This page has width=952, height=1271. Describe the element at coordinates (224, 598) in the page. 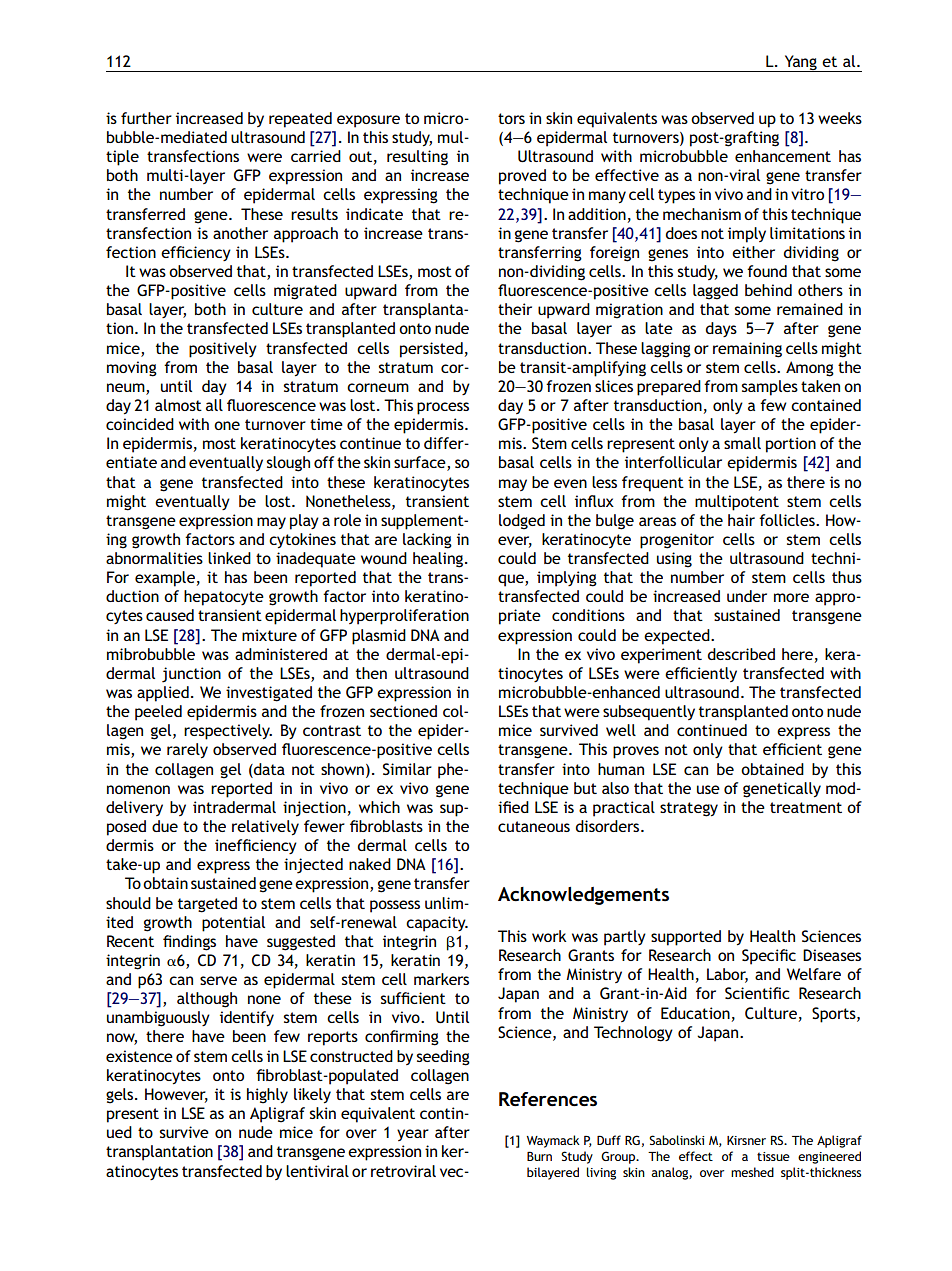

I see `hepatocyte` at that location.
